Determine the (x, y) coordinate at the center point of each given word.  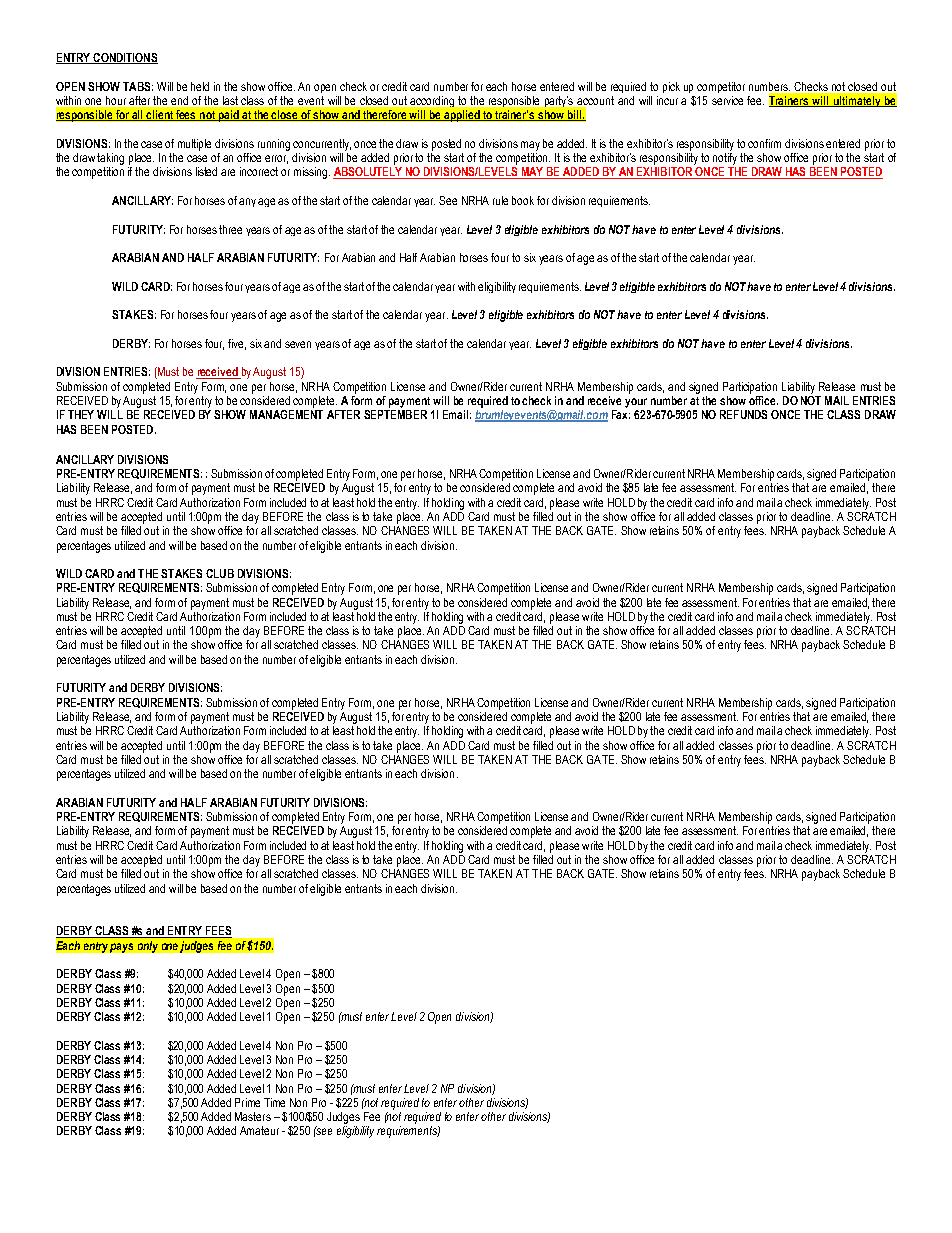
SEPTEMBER (395, 414)
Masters (253, 1116)
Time (274, 1102)
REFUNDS (743, 414)
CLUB (220, 573)
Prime (247, 1102)
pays (121, 948)
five (237, 344)
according (432, 101)
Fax (621, 414)
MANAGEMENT (286, 414)
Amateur (259, 1130)
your (636, 403)
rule (500, 200)
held (200, 86)
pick (671, 87)
